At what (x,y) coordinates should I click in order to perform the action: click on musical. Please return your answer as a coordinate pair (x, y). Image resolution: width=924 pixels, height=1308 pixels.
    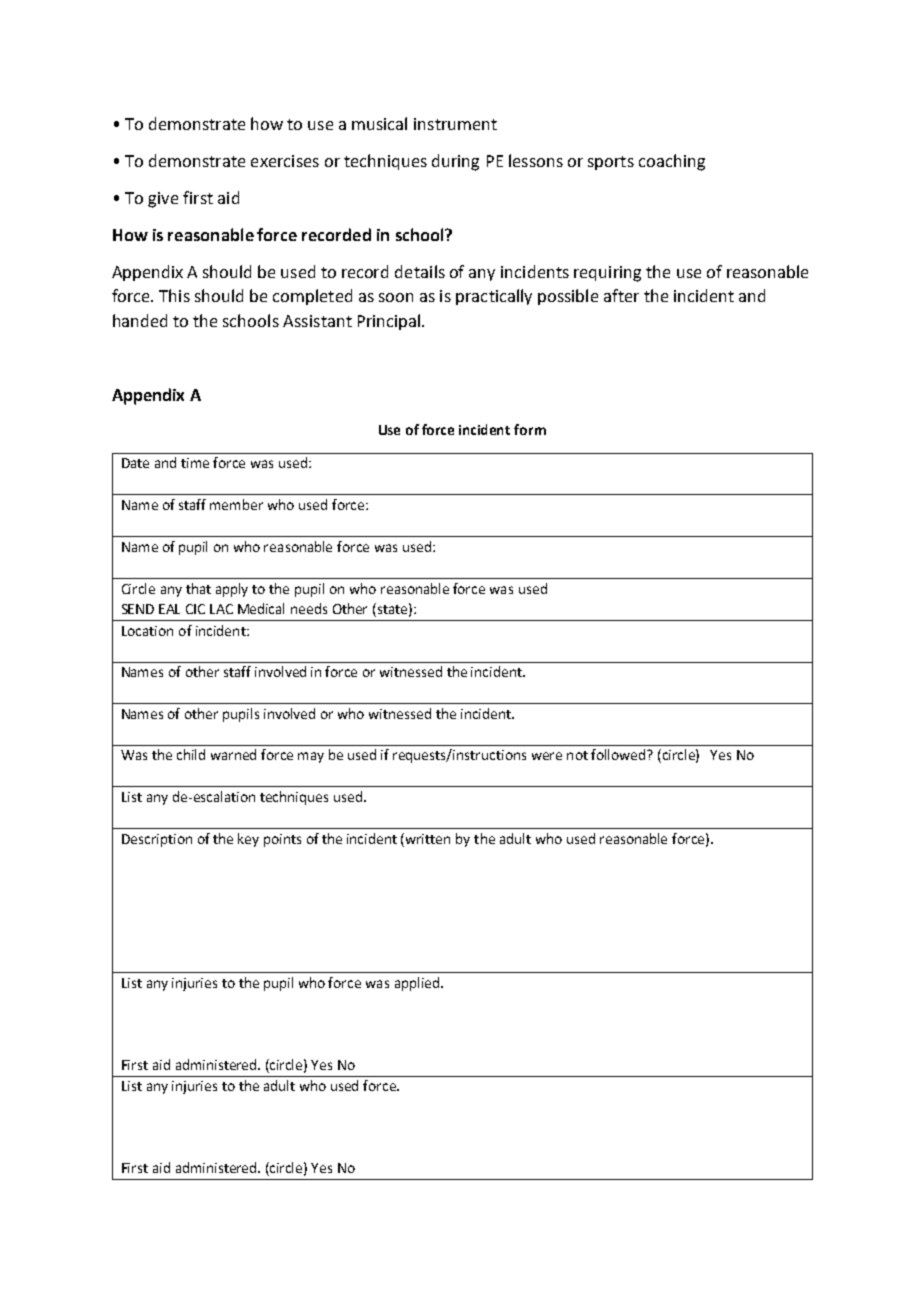
    Looking at the image, I should click on (379, 123).
